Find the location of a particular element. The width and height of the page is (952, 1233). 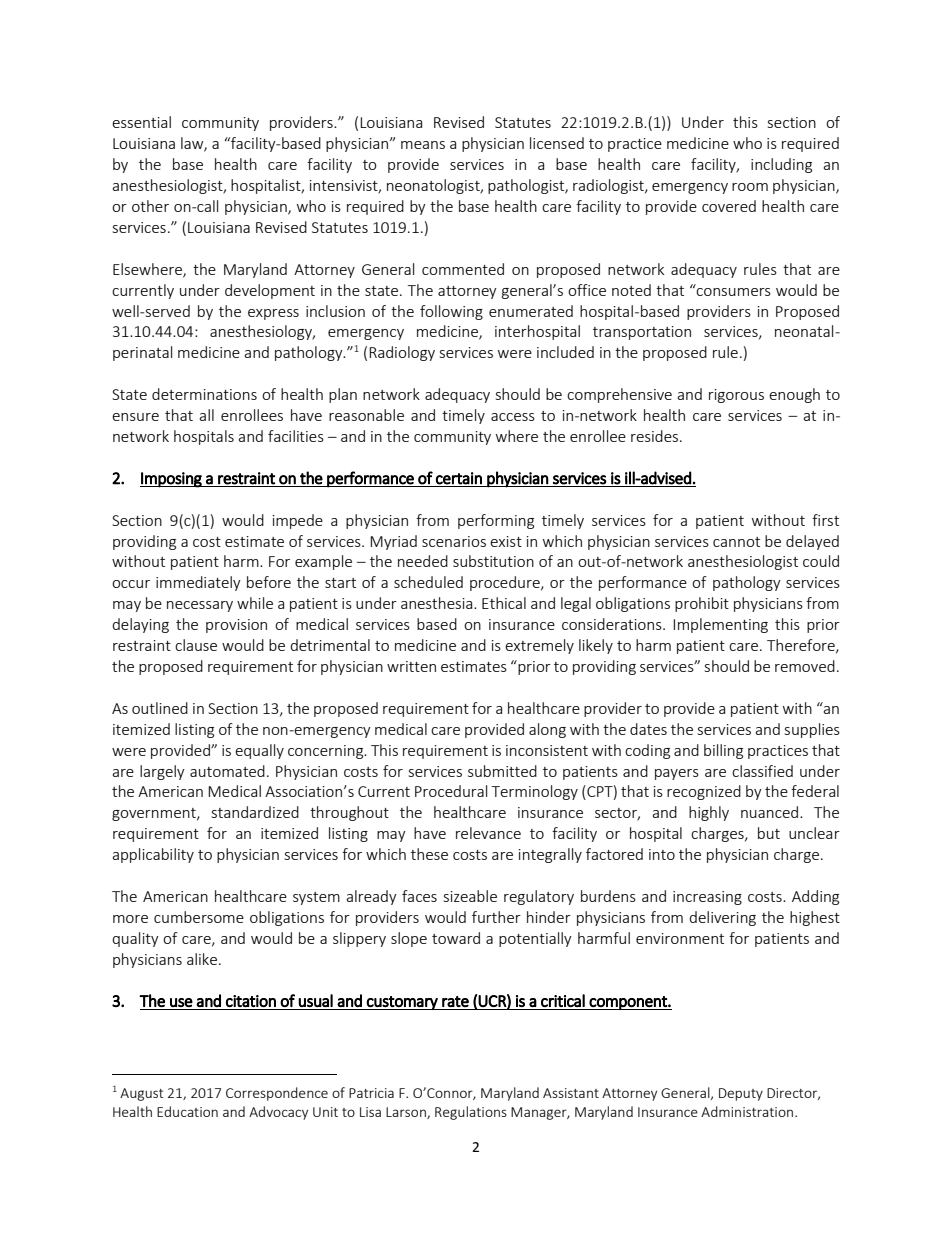

necessary is located at coordinates (200, 606).
